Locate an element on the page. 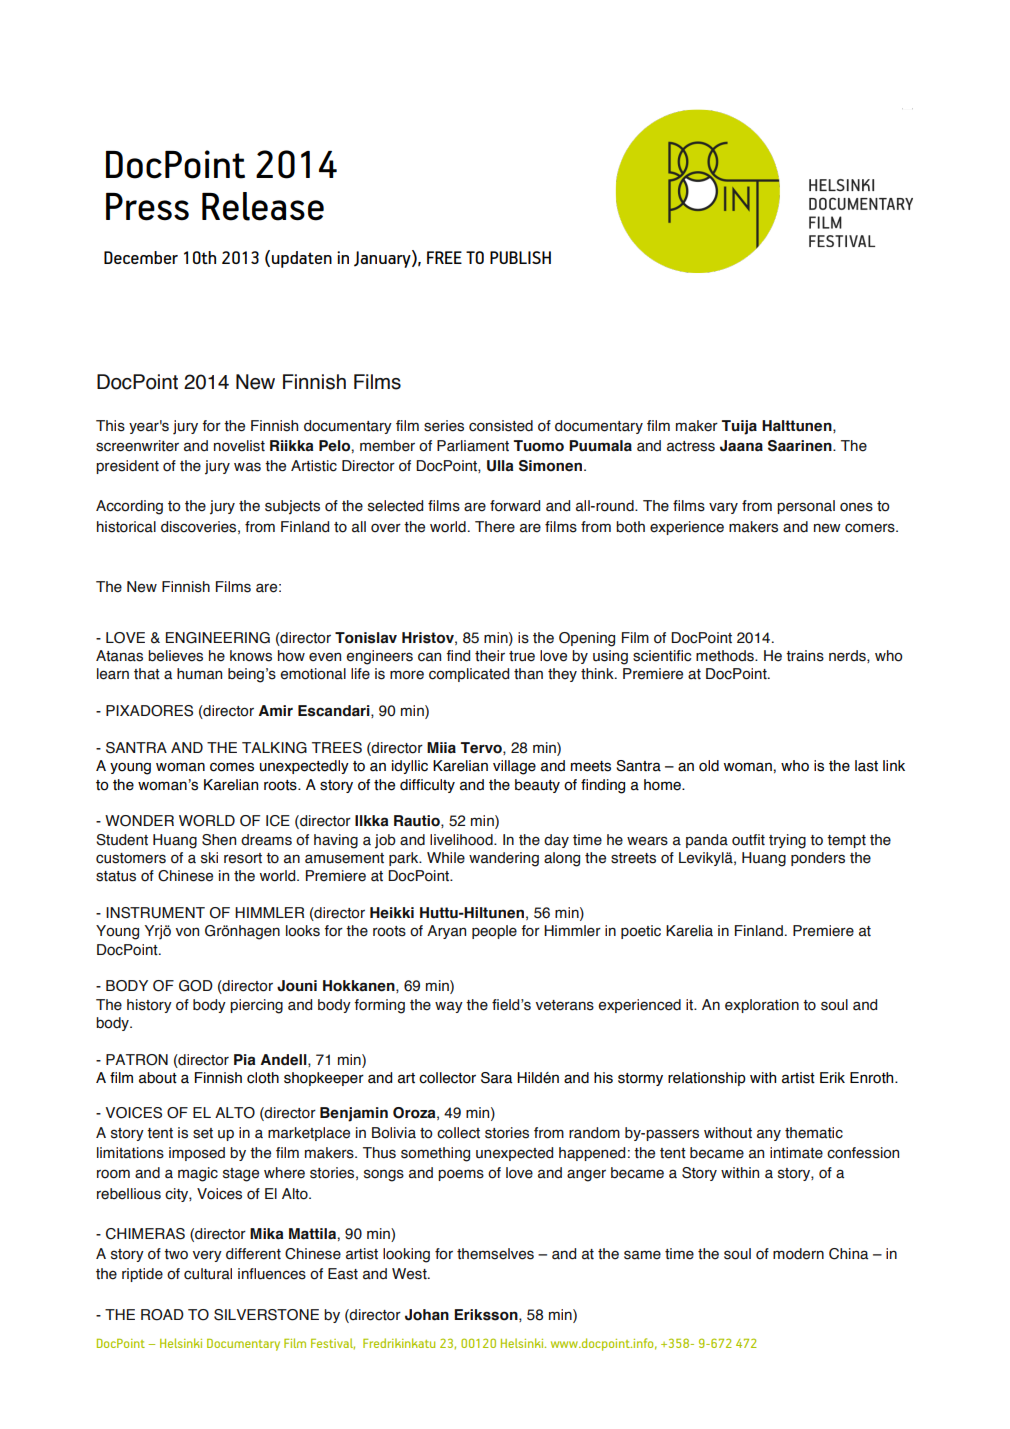 Image resolution: width=1010 pixels, height=1429 pixels. cultural is located at coordinates (208, 1274).
